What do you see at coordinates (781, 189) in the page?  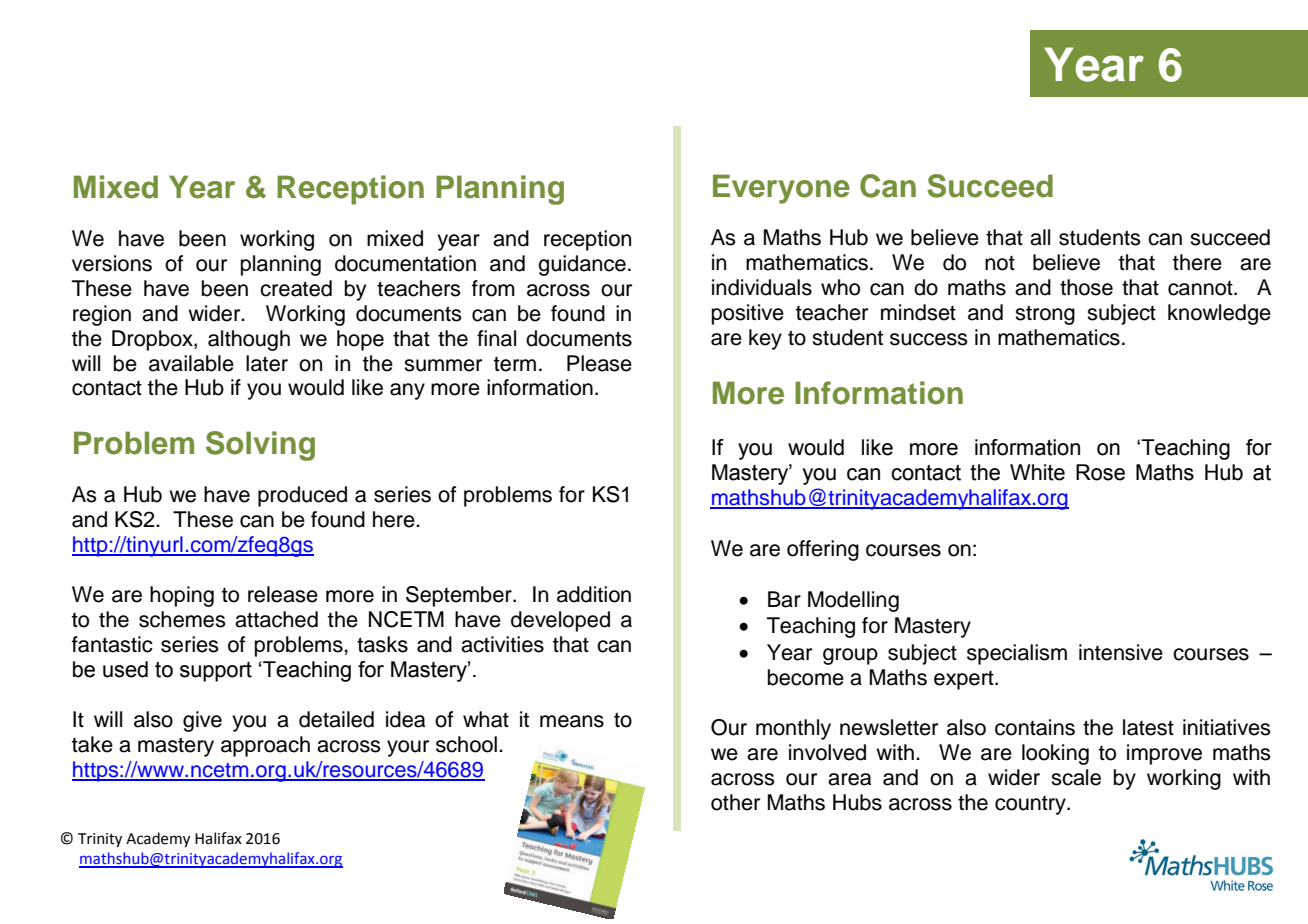 I see `Everyone` at bounding box center [781, 189].
